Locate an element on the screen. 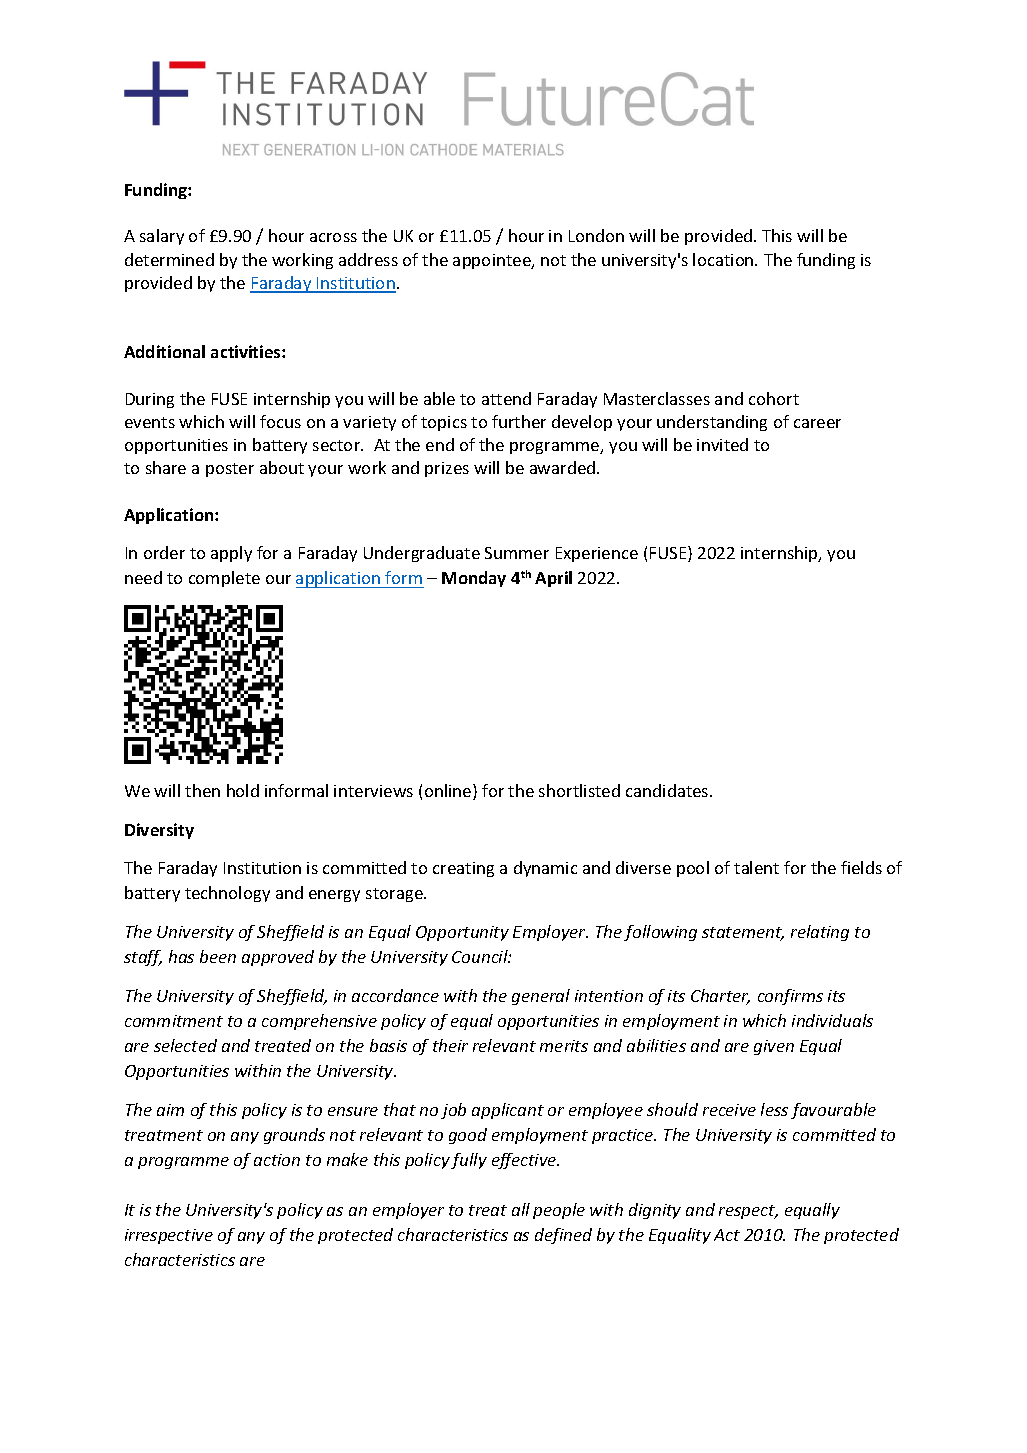 This screenshot has height=1453, width=1027. Experience is located at coordinates (597, 554).
